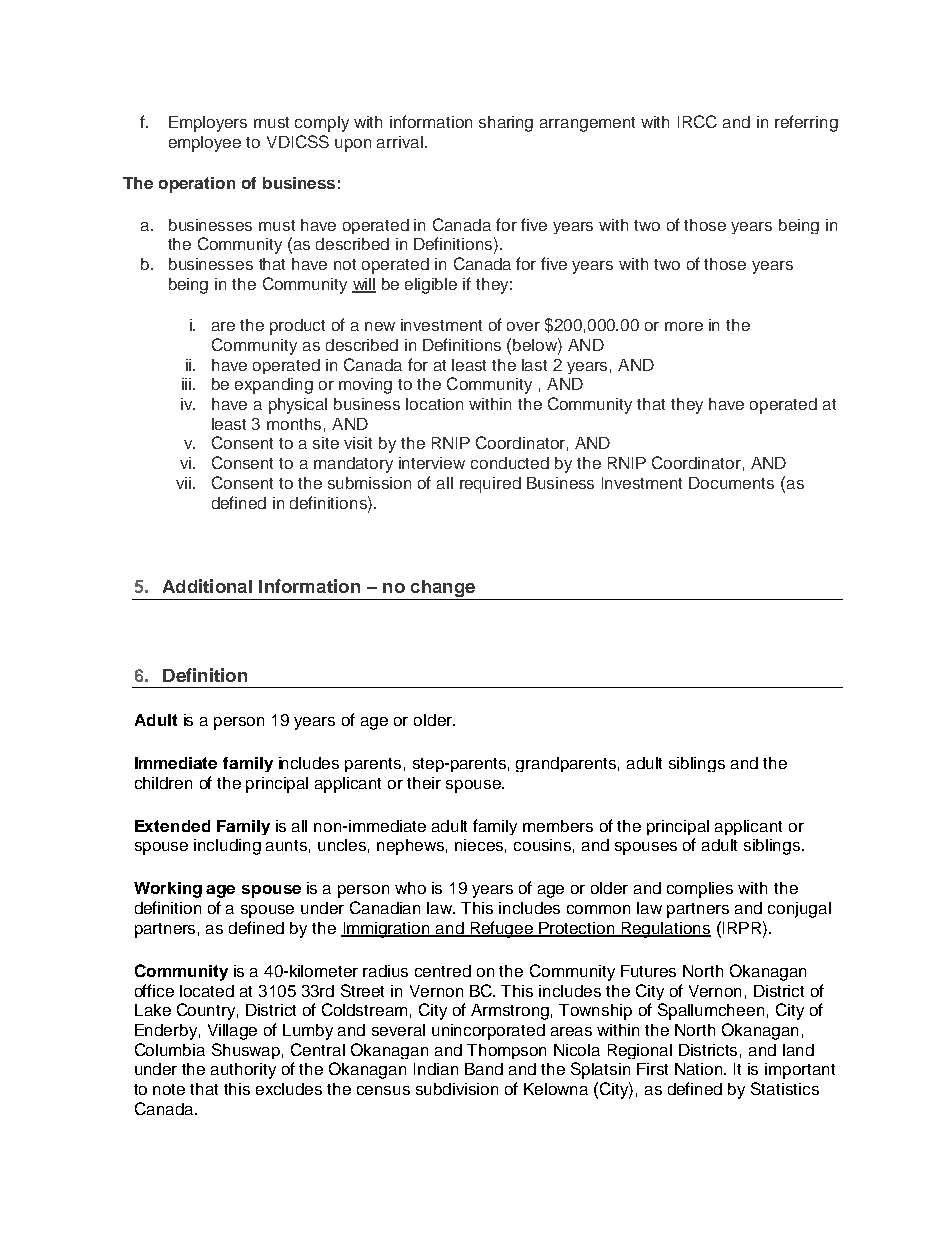 Image resolution: width=952 pixels, height=1233 pixels. Describe the element at coordinates (684, 326) in the document. I see `more` at that location.
